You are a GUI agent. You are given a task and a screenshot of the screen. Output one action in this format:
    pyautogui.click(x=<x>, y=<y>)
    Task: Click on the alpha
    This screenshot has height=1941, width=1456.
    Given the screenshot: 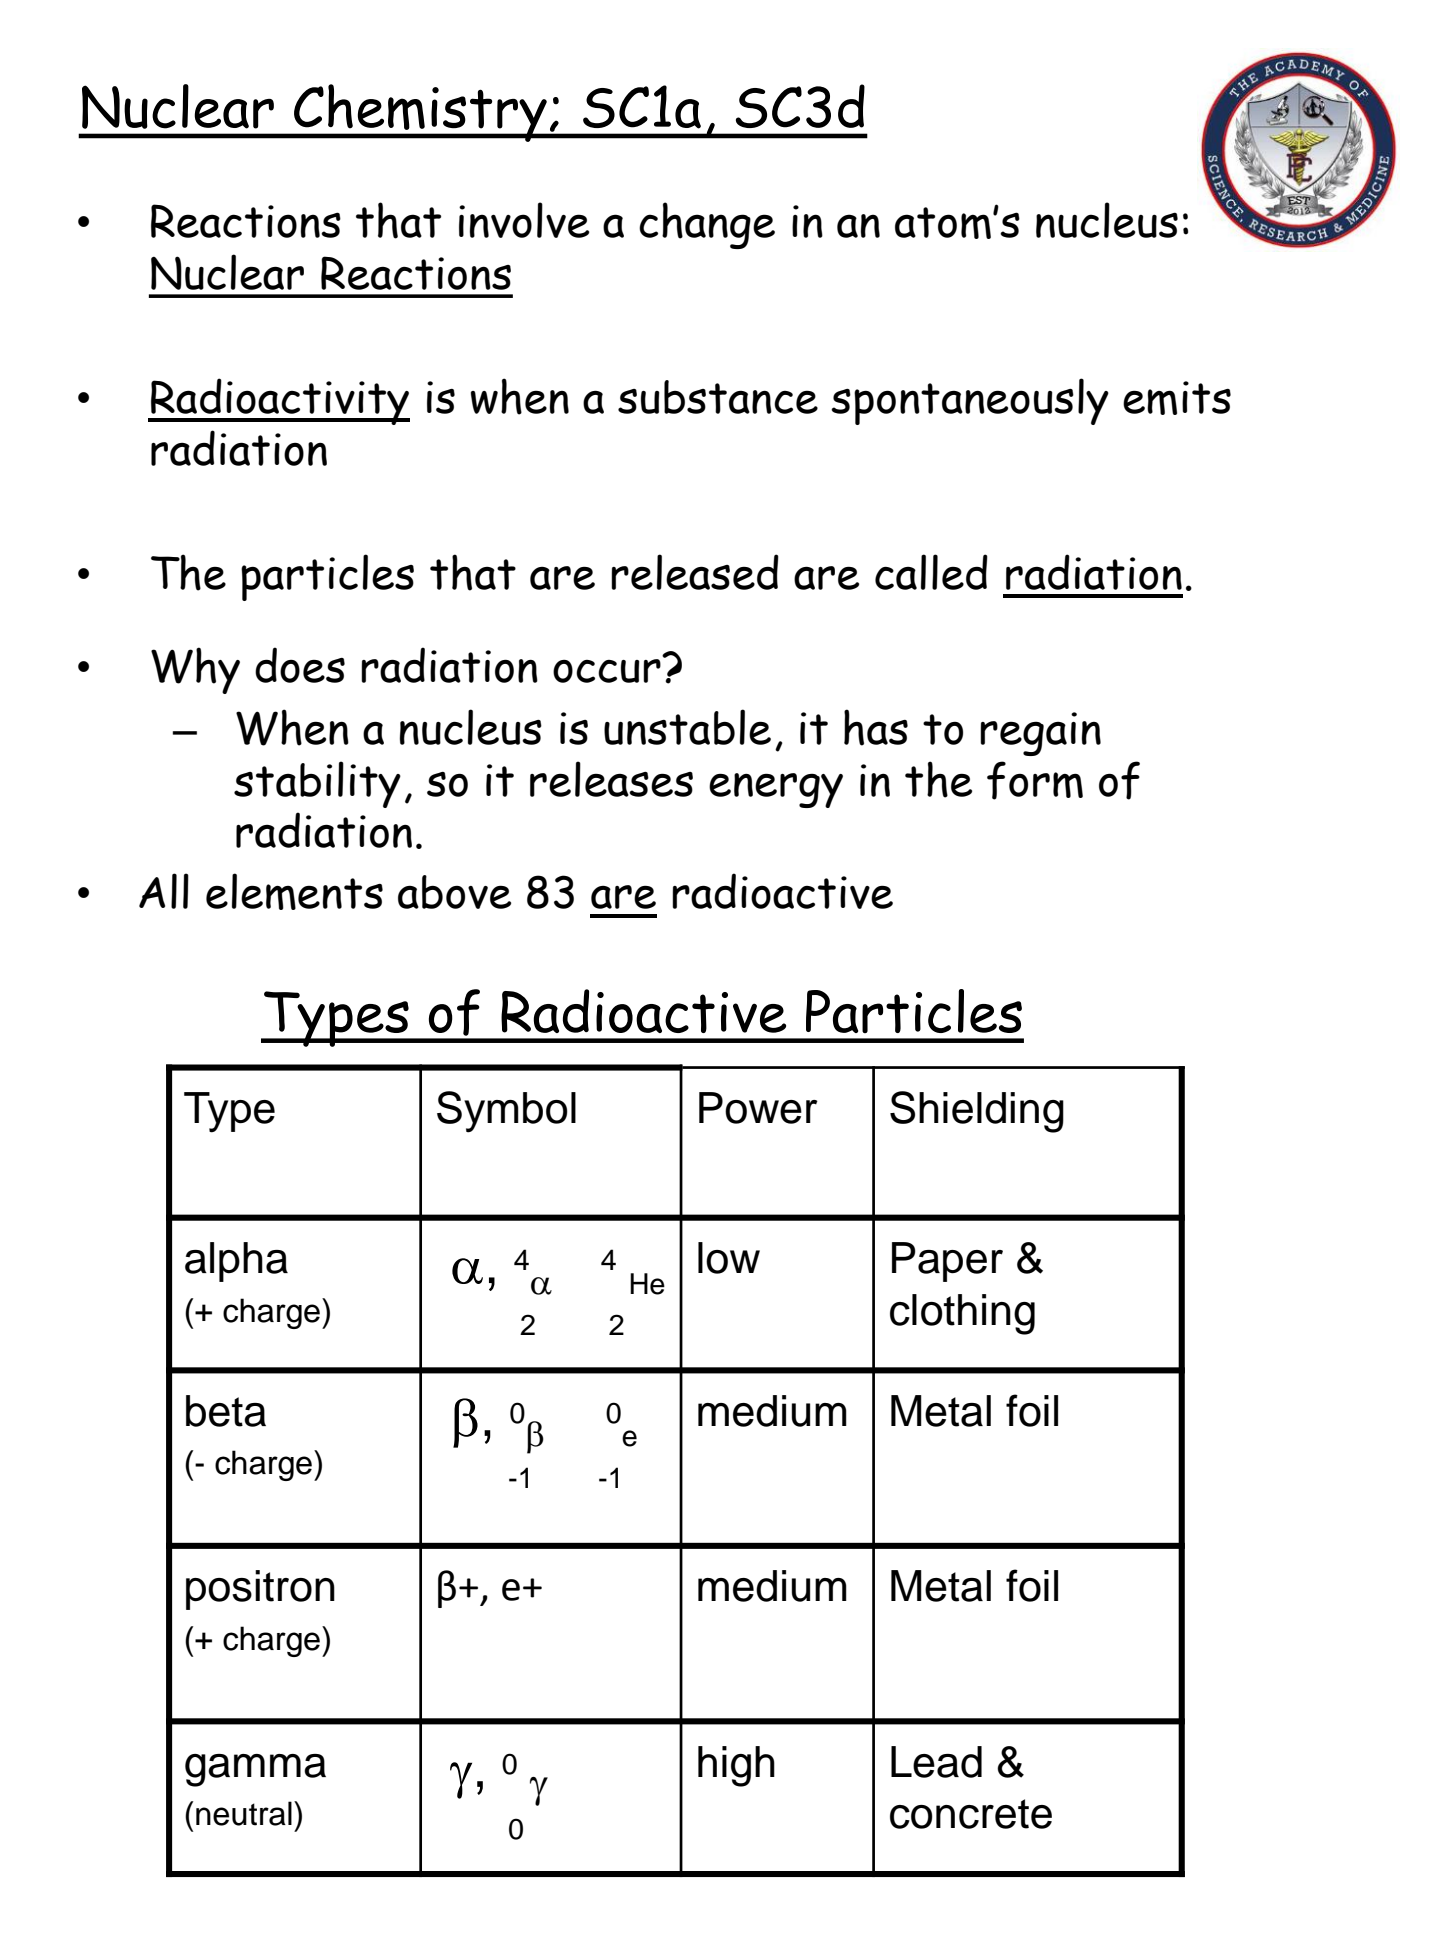 What is the action you would take?
    pyautogui.click(x=236, y=1262)
